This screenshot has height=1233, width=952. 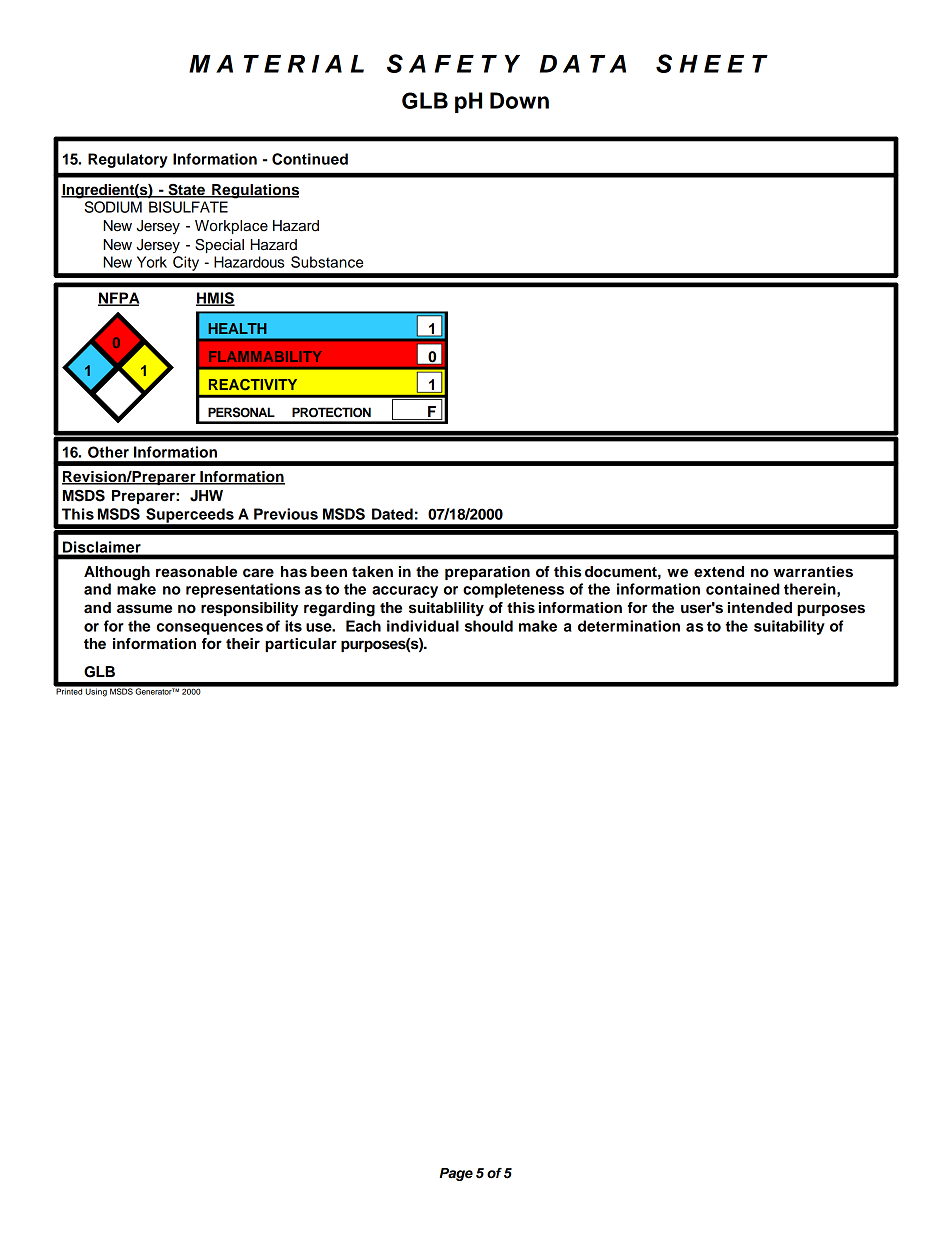 What do you see at coordinates (243, 644) in the screenshot?
I see `their` at bounding box center [243, 644].
